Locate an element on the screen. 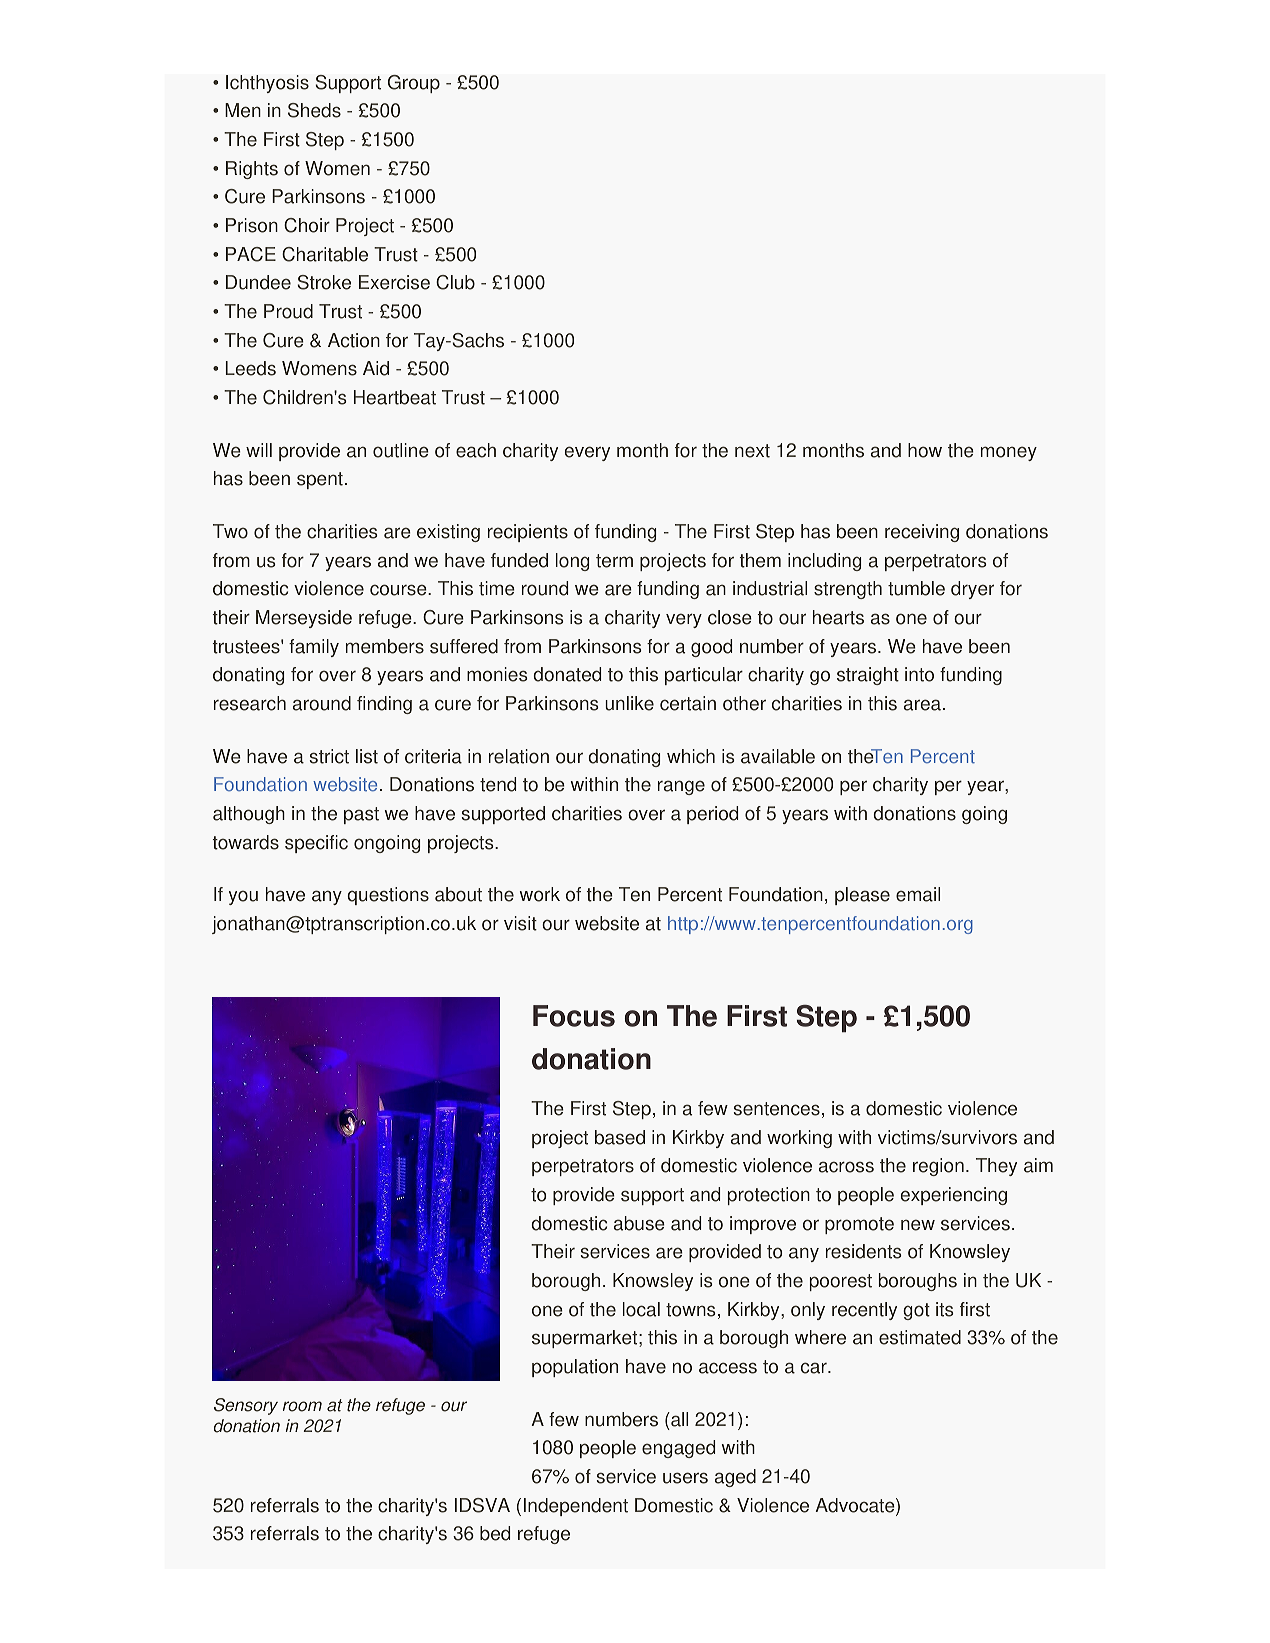  users is located at coordinates (685, 1478).
